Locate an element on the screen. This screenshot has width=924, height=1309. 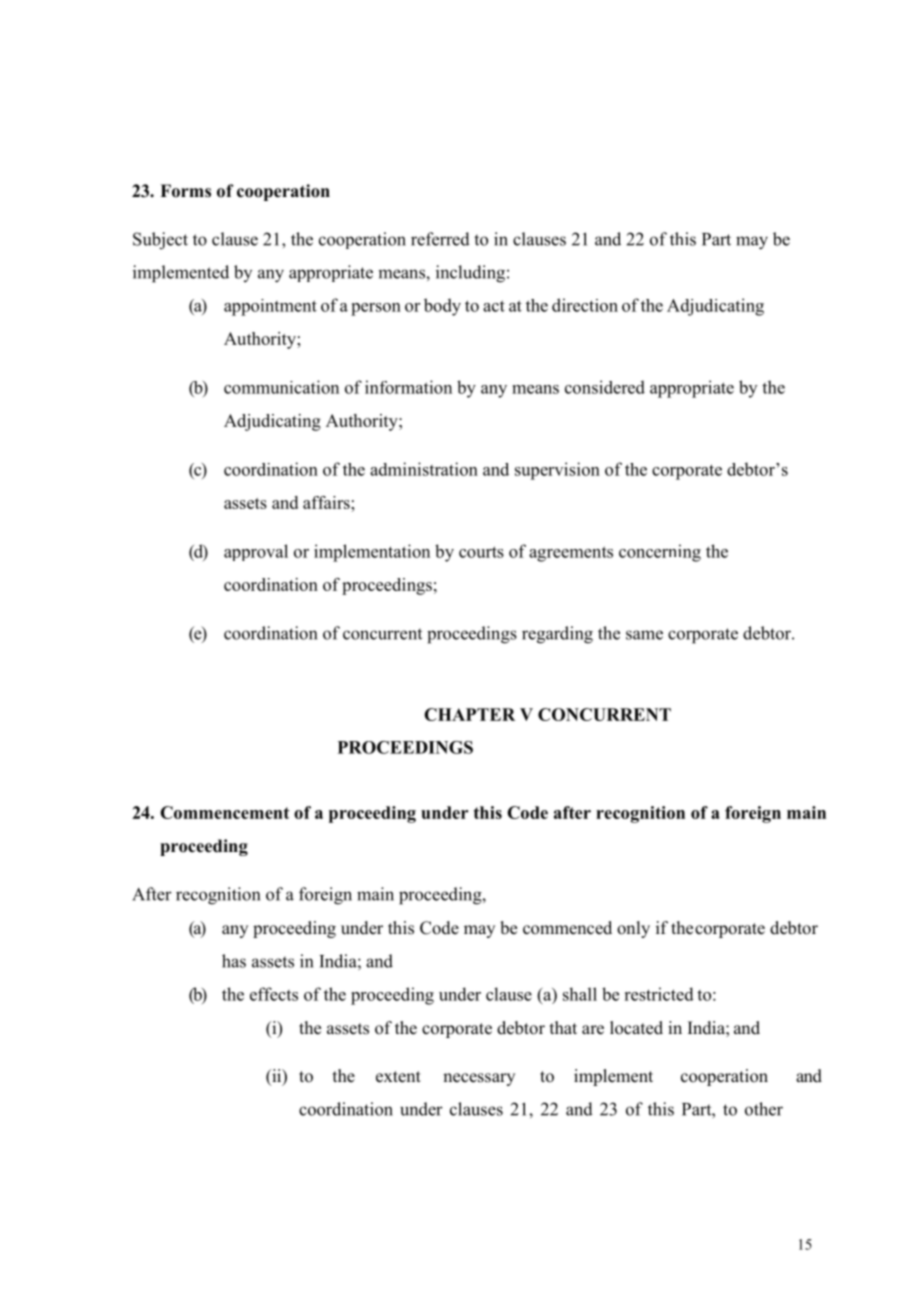
other is located at coordinates (764, 1109).
